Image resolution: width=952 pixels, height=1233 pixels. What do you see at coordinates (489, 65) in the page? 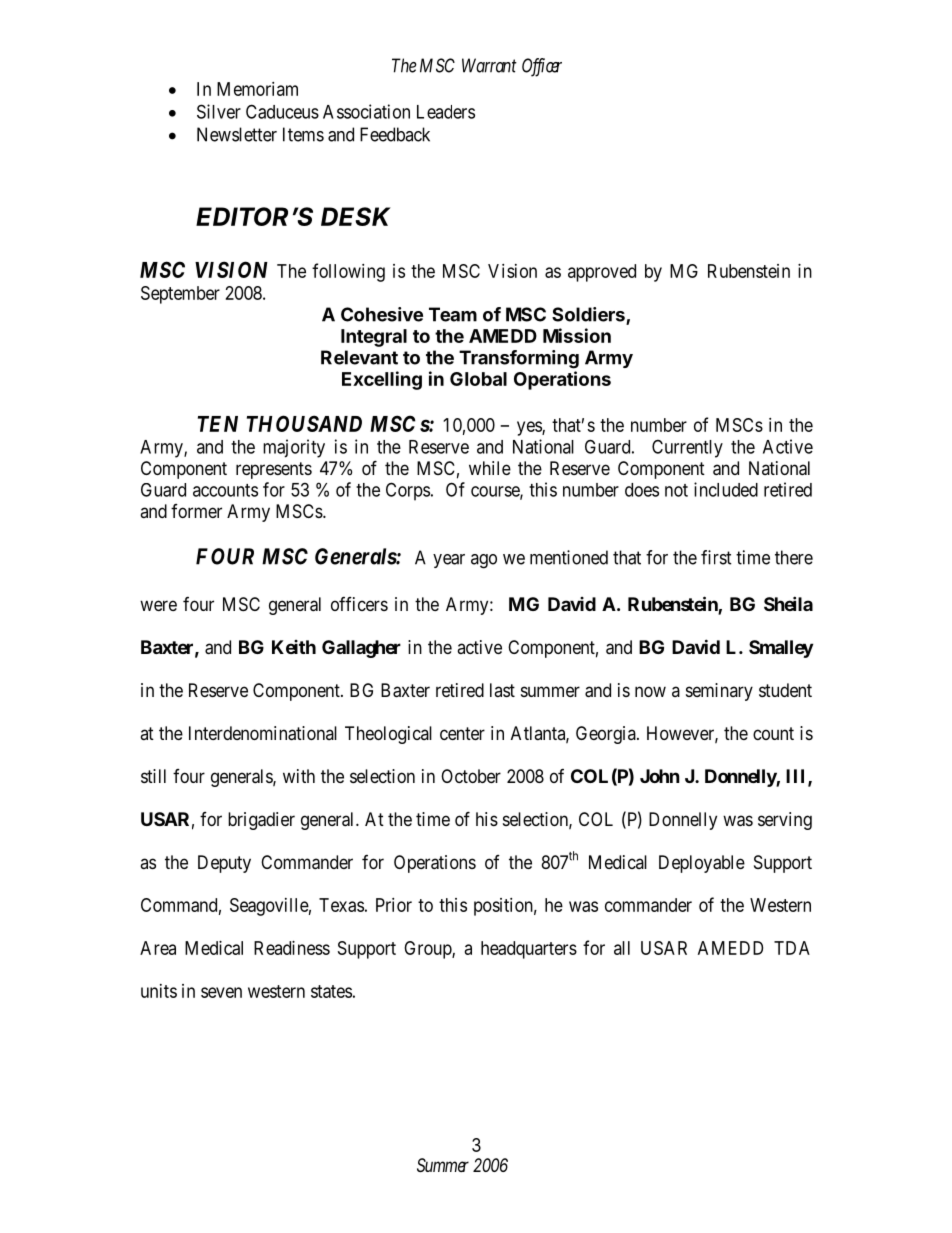
I see `Warrant` at bounding box center [489, 65].
